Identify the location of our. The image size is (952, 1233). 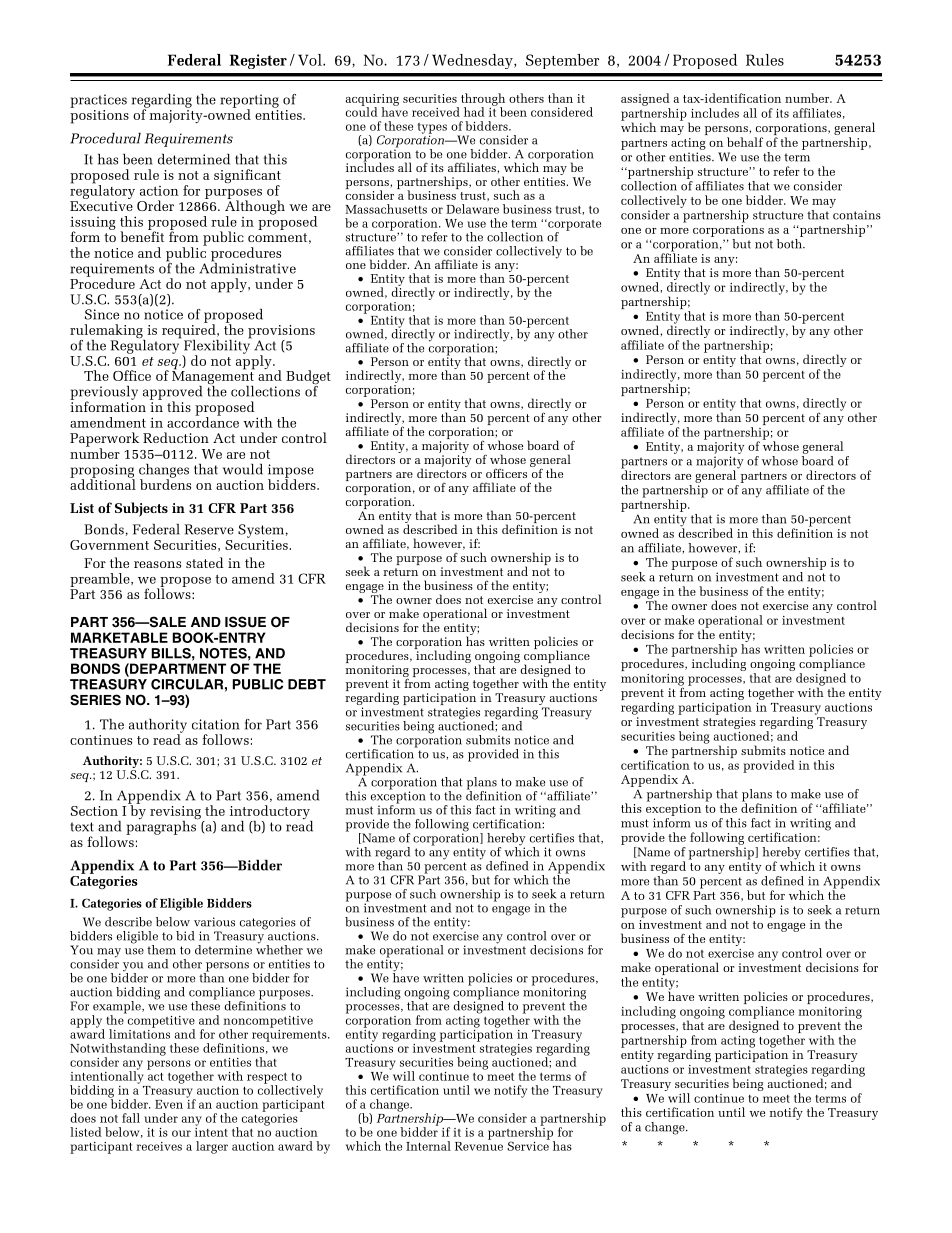
(181, 1133).
